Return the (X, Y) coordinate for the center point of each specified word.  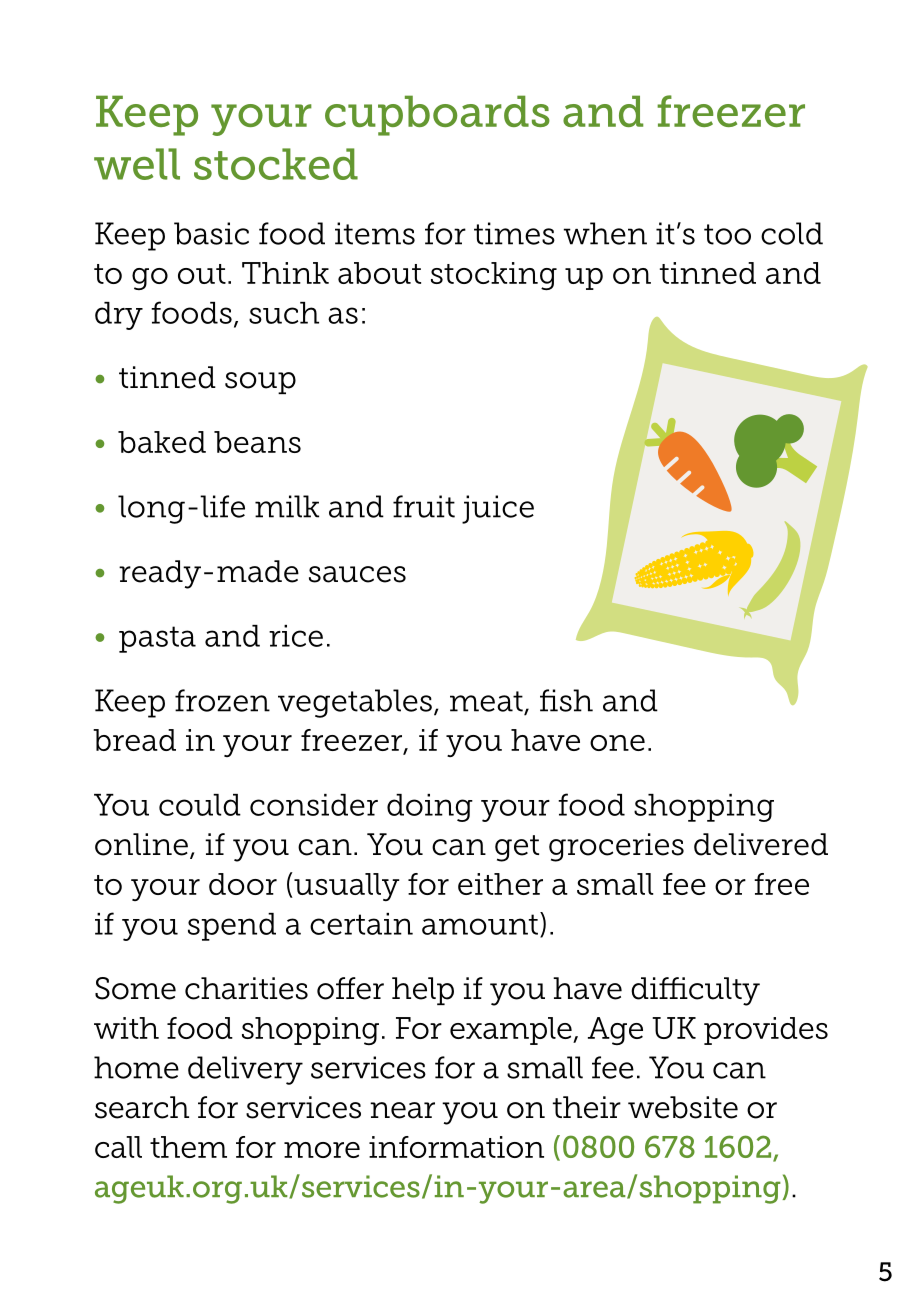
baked (162, 442)
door (243, 884)
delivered (761, 844)
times (514, 233)
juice (498, 509)
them (188, 1147)
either (500, 884)
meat (487, 702)
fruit (424, 506)
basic (211, 233)
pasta (157, 639)
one (617, 743)
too (727, 234)
